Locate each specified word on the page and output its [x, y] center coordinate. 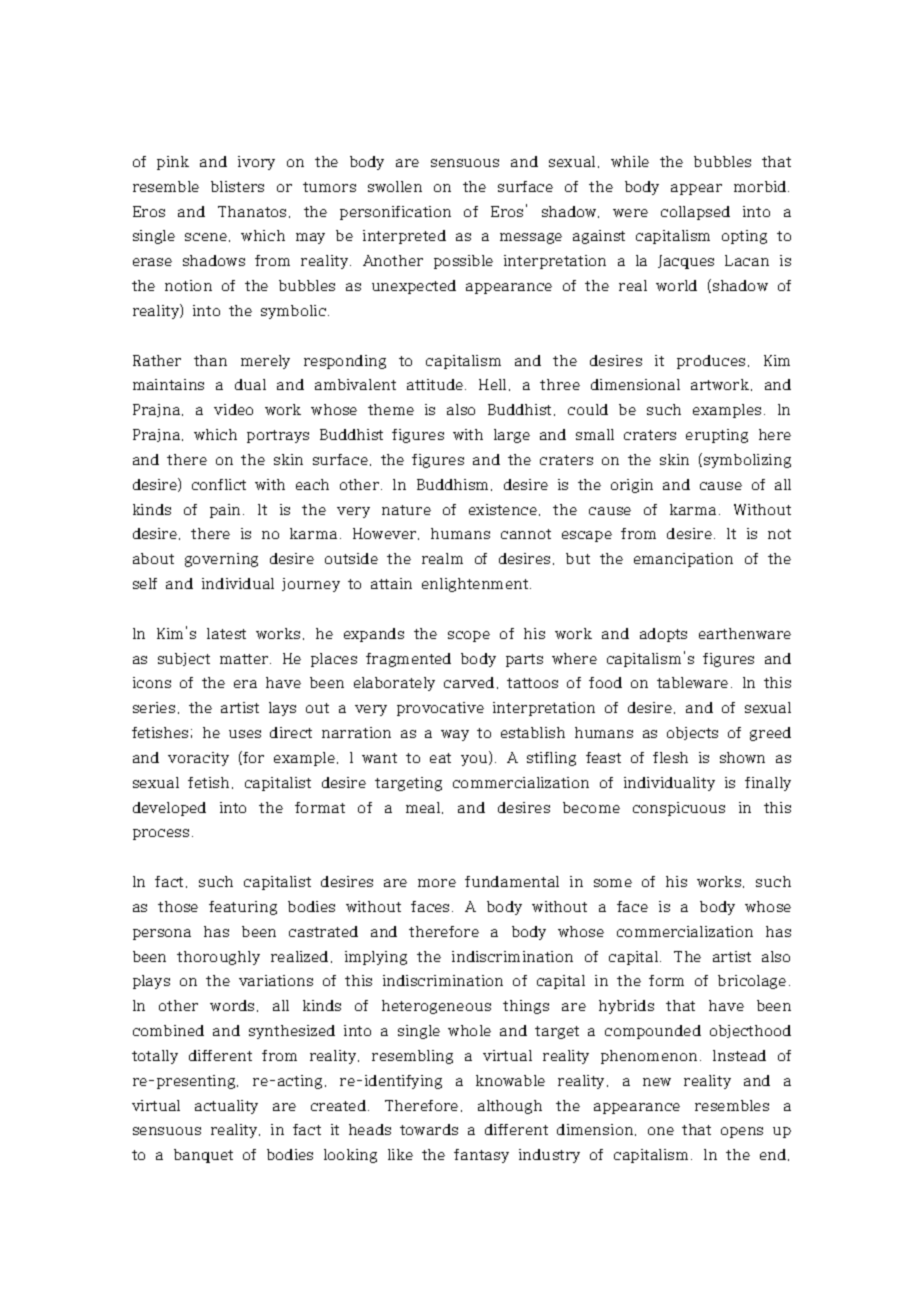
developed [169, 809]
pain [227, 511]
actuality [226, 1107]
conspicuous [679, 809]
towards [429, 1129]
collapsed [695, 213]
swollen [395, 186]
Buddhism [454, 485]
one [661, 1131]
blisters [237, 186]
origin [632, 486]
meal [424, 808]
